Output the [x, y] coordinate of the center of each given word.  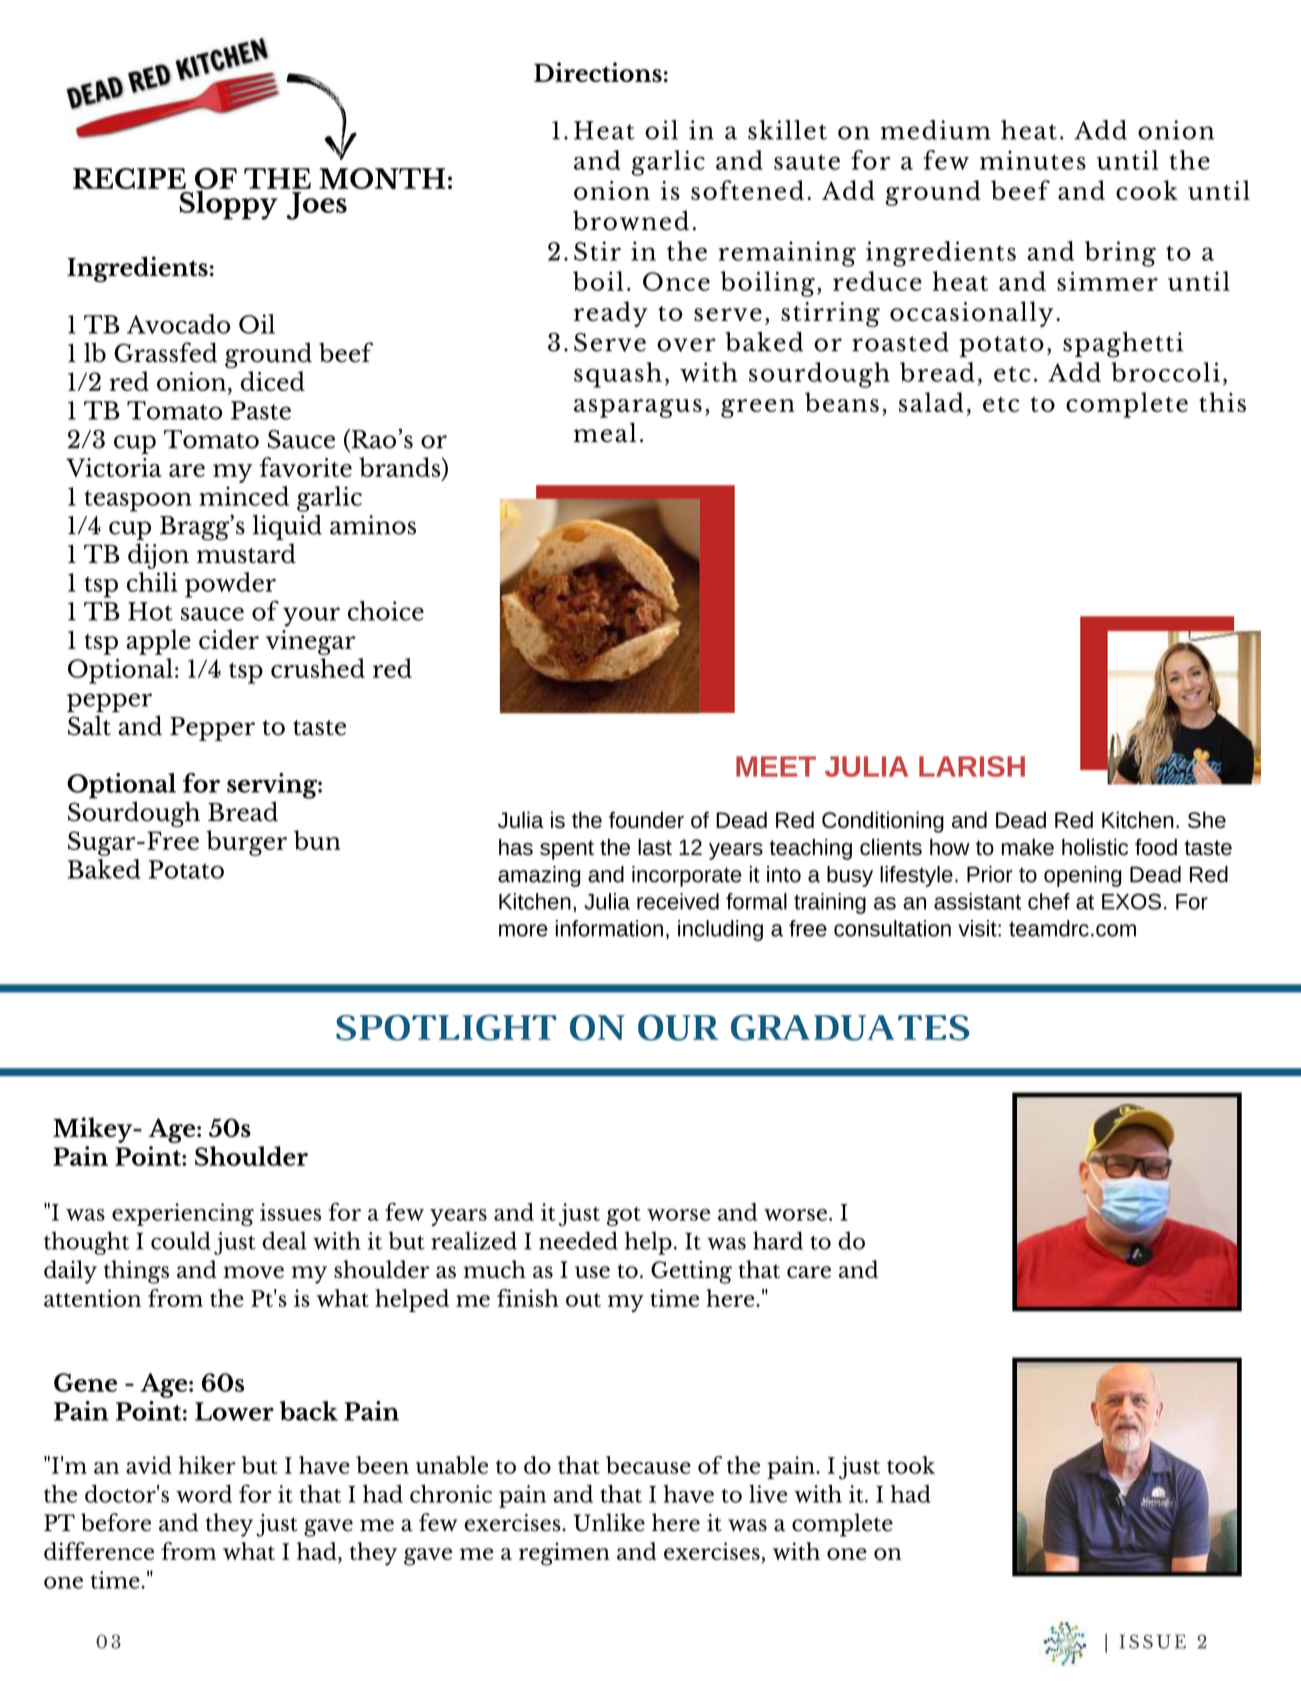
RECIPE [129, 178]
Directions [598, 72]
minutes [1033, 160]
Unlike [609, 1522]
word [204, 1494]
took [911, 1465]
